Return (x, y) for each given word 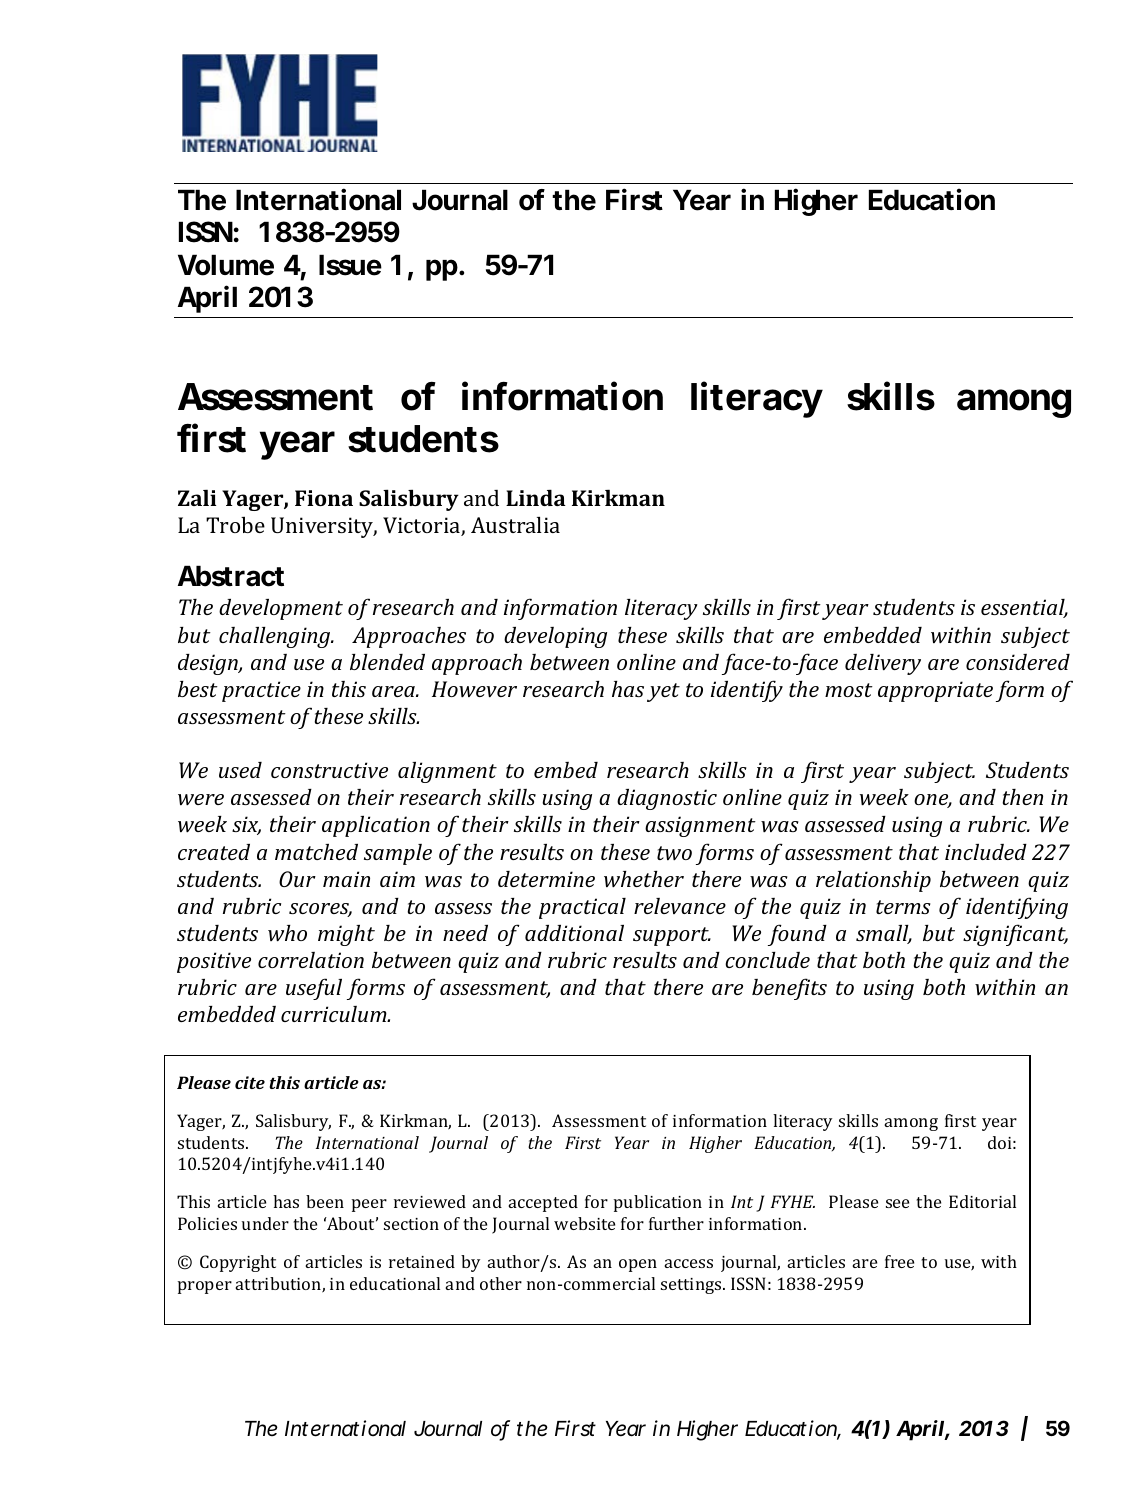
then (1022, 797)
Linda (536, 497)
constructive (329, 770)
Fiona (324, 498)
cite (250, 1082)
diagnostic (667, 799)
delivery (883, 664)
